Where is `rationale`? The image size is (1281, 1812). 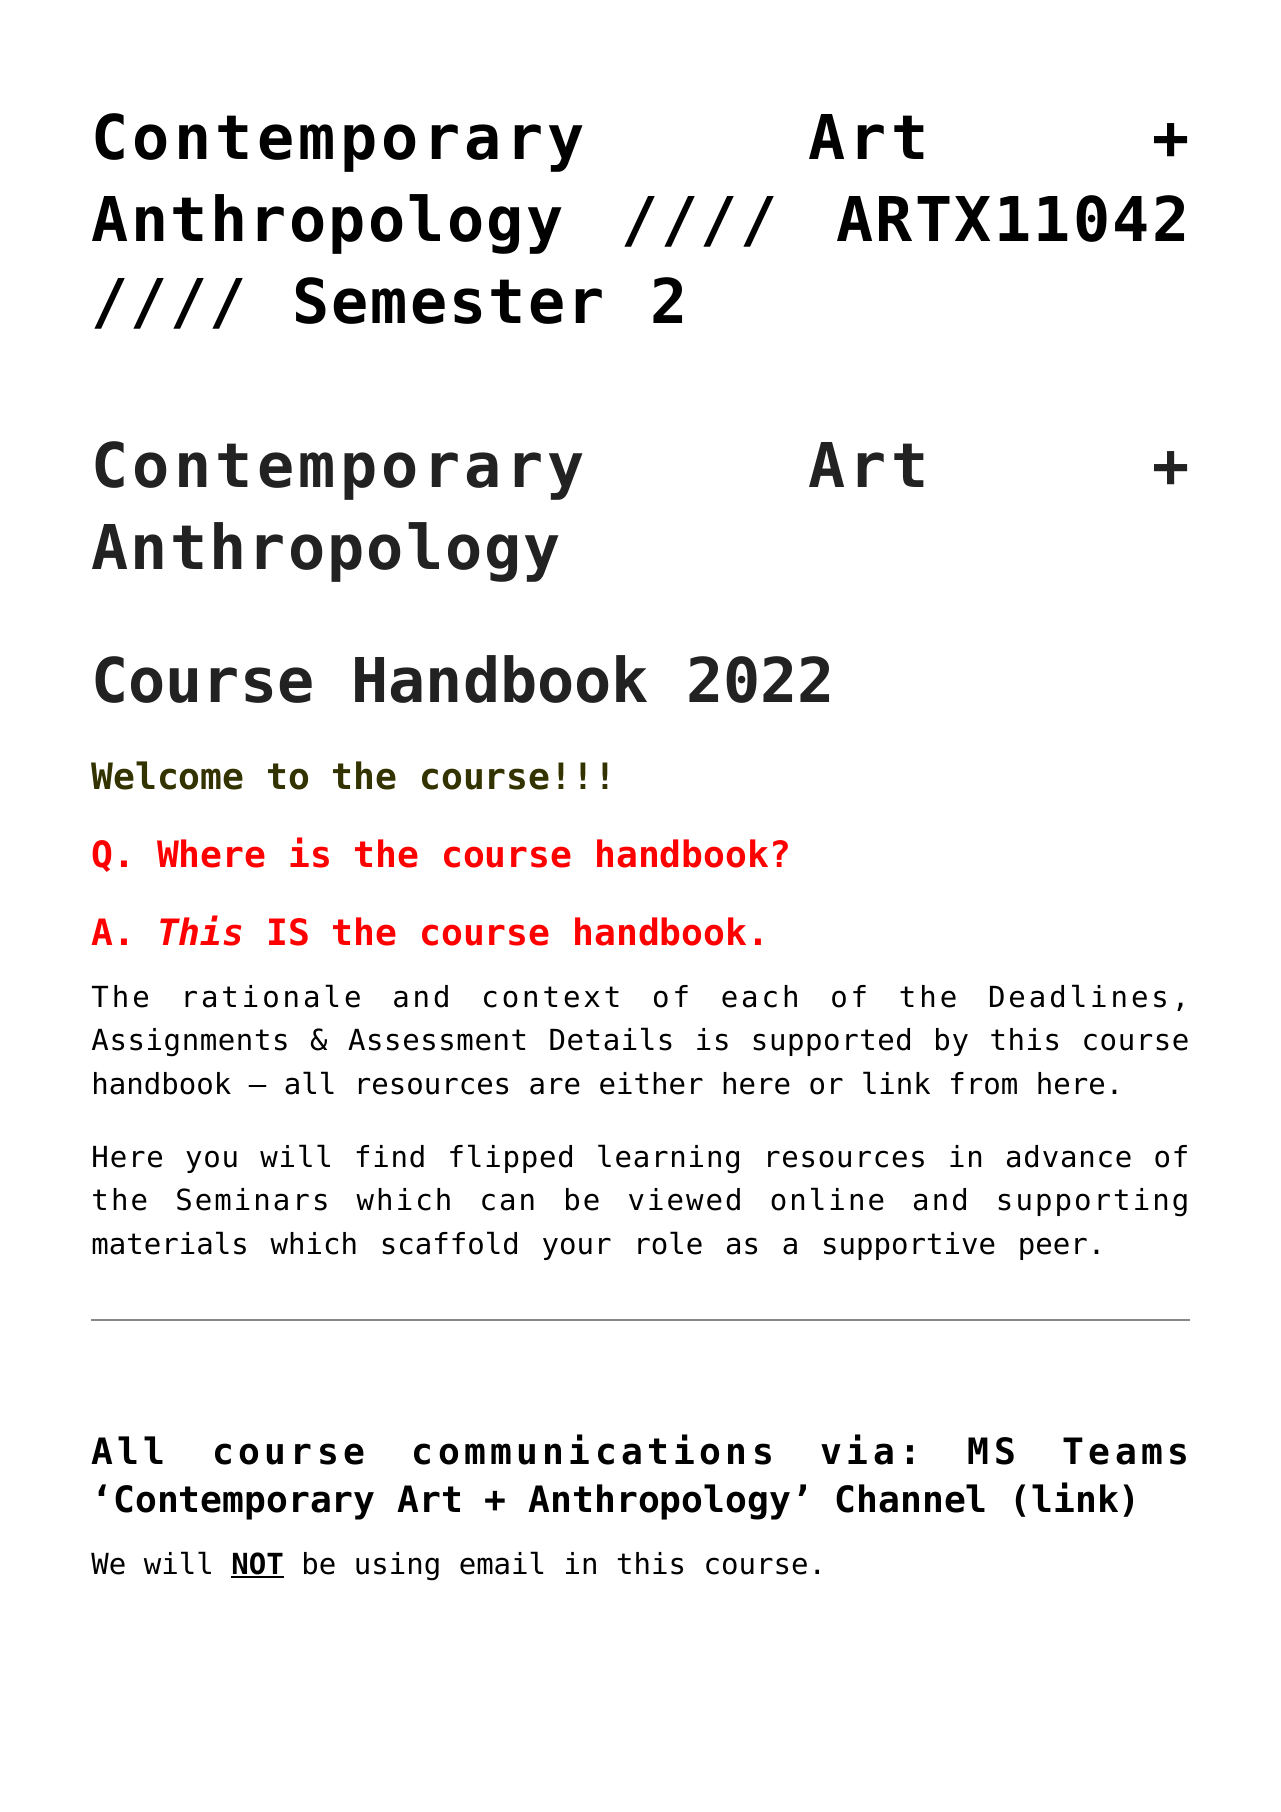 rationale is located at coordinates (272, 996).
